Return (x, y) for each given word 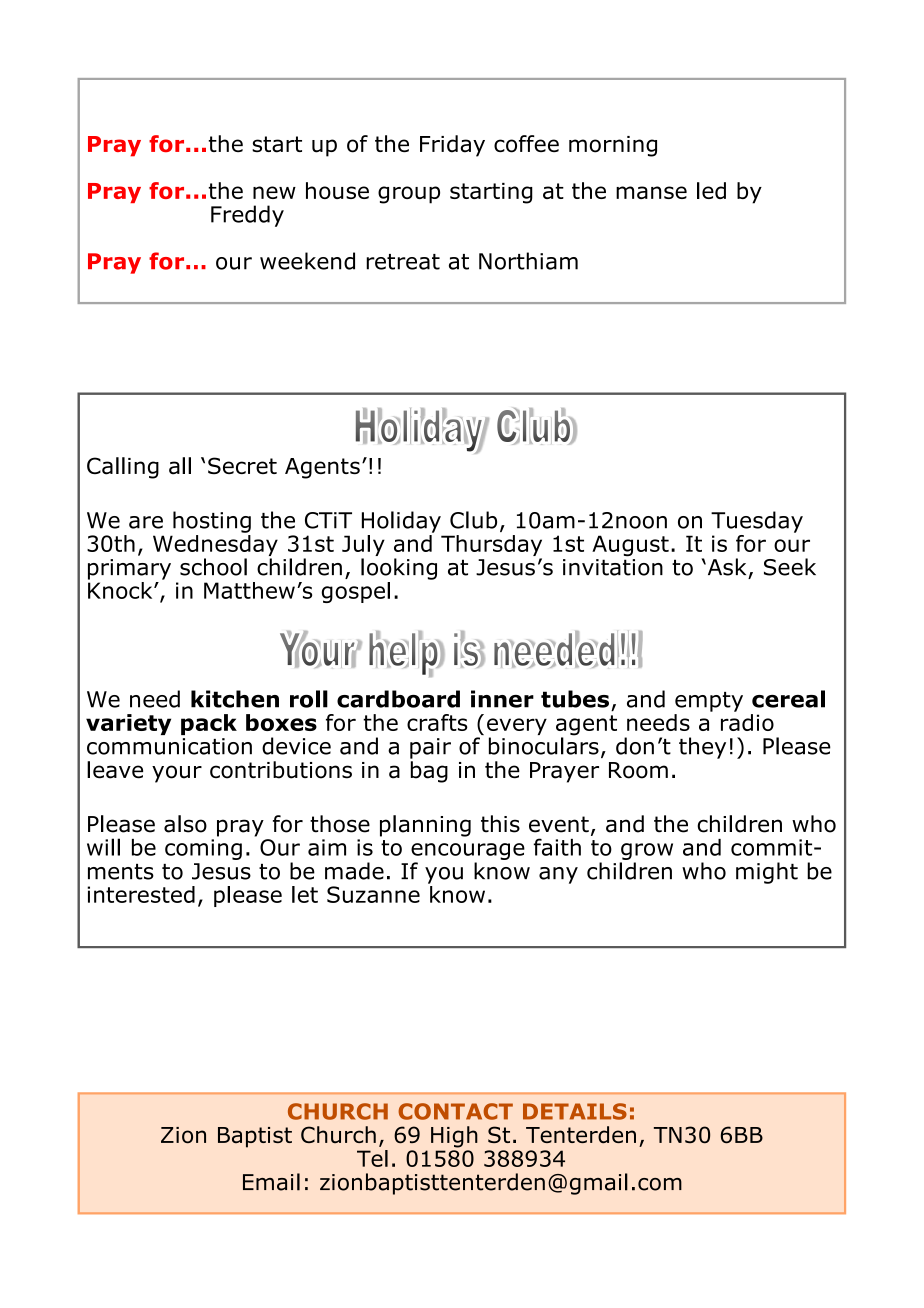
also (185, 824)
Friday (452, 146)
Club (473, 520)
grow (647, 851)
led (711, 190)
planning (425, 826)
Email (271, 1182)
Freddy (247, 216)
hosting (212, 522)
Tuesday (757, 522)
